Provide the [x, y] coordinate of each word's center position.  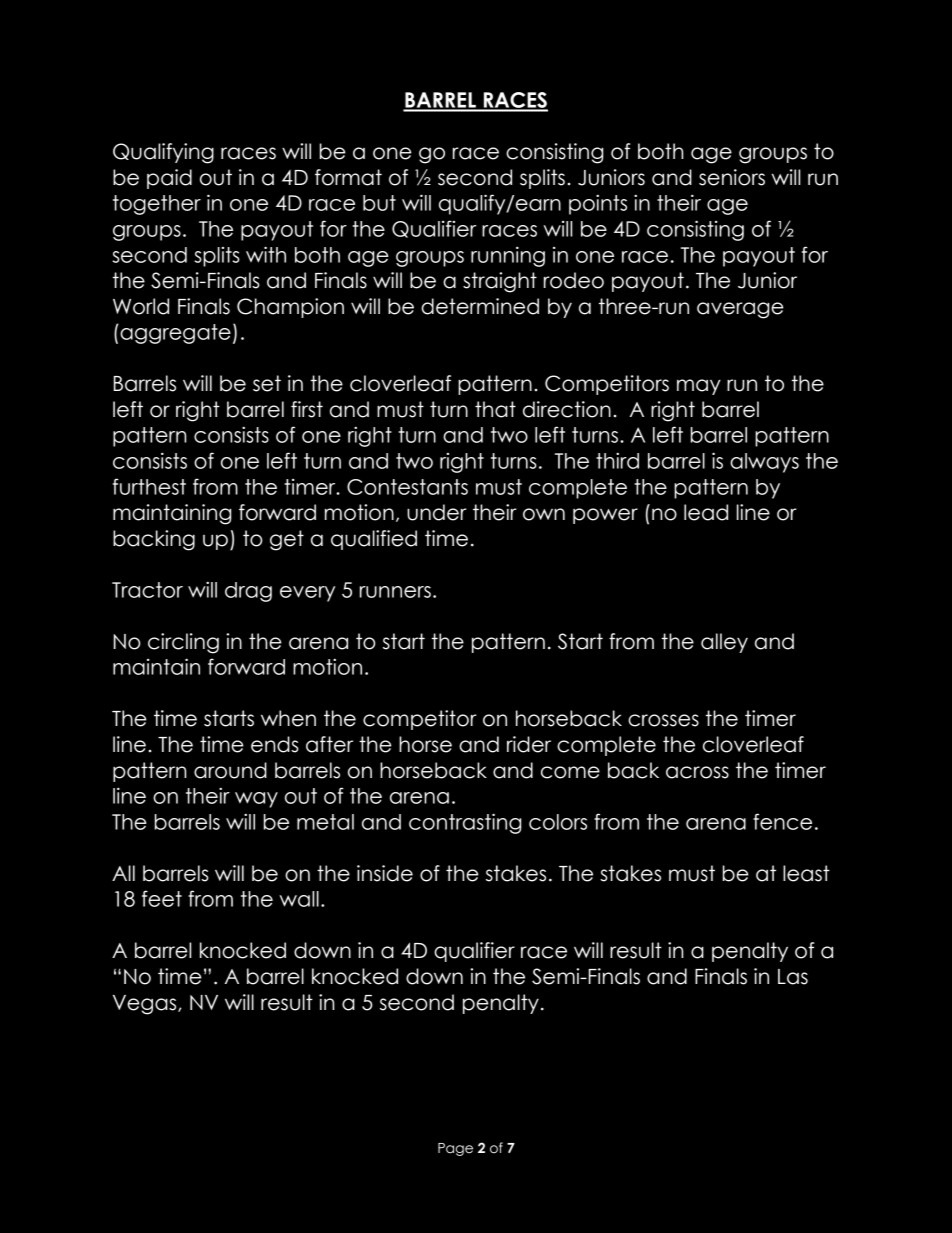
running [508, 256]
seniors [732, 177]
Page [455, 1149]
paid [169, 179]
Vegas [146, 1005]
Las [793, 977]
